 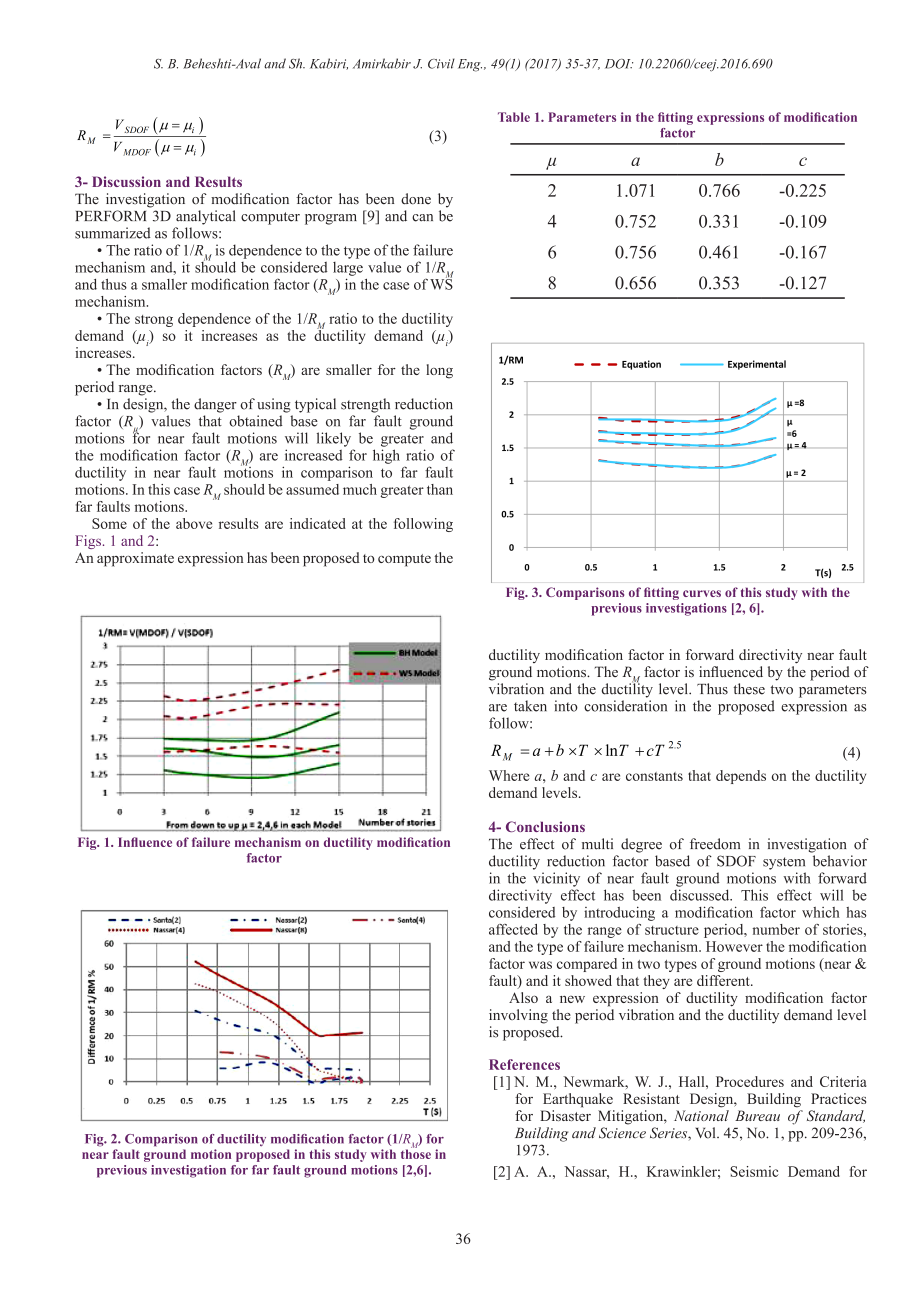 I want to click on those, so click(x=416, y=1153).
